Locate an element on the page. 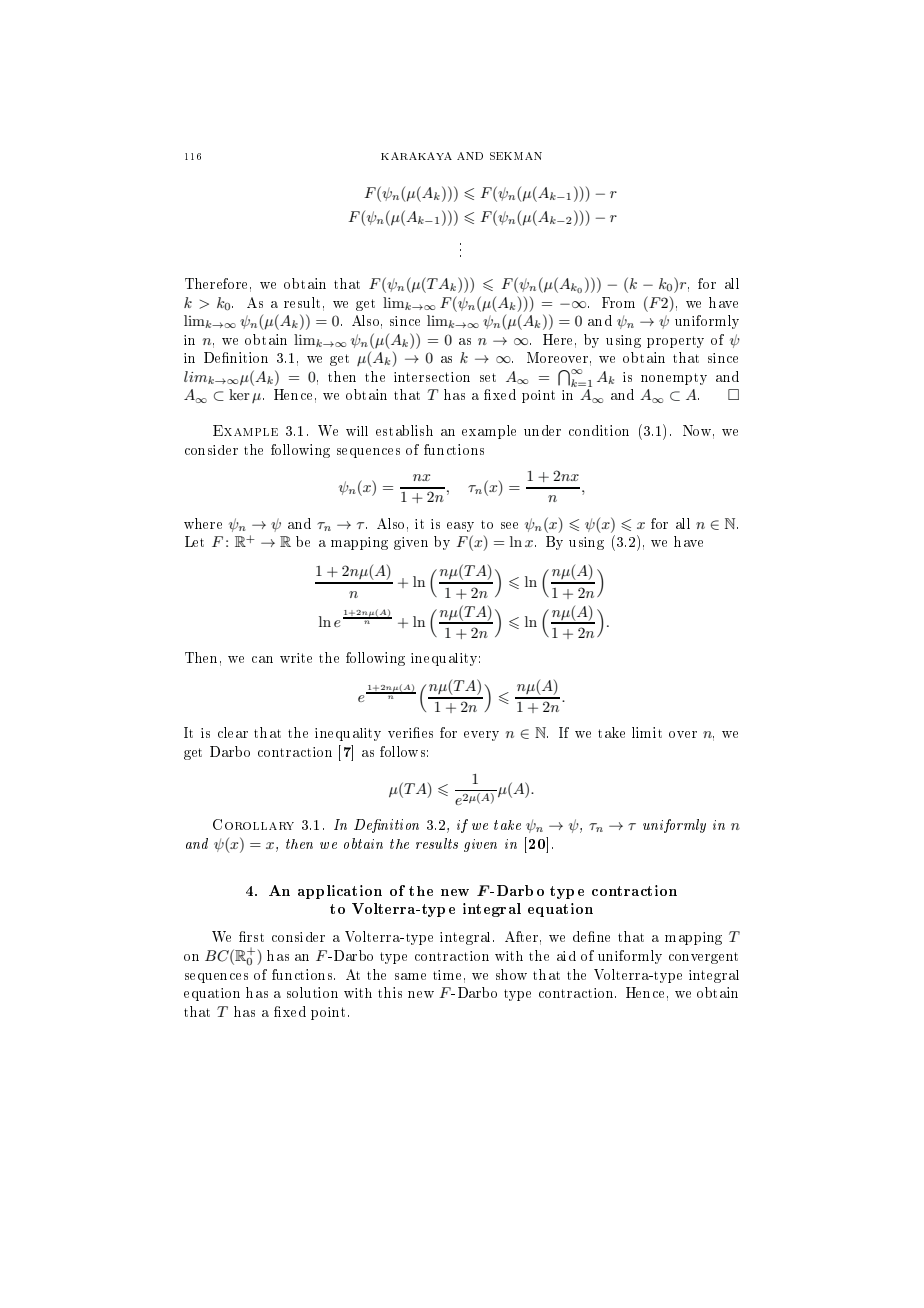 The width and height of the page is (924, 1308). Let is located at coordinates (194, 541).
